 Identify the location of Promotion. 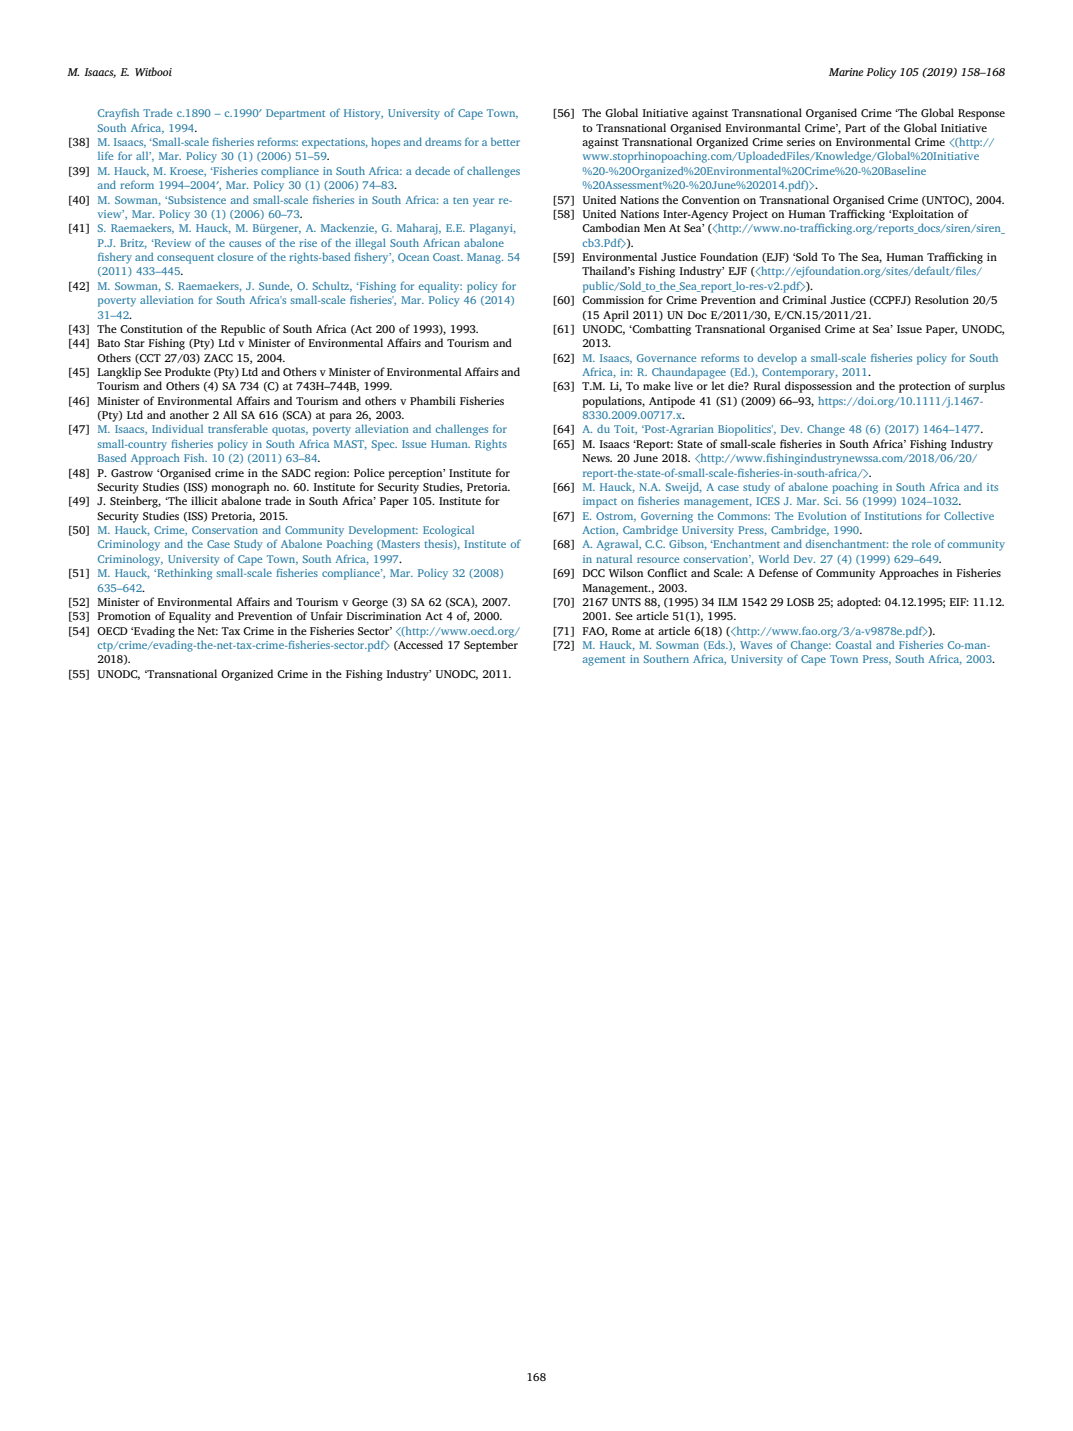
(124, 616).
